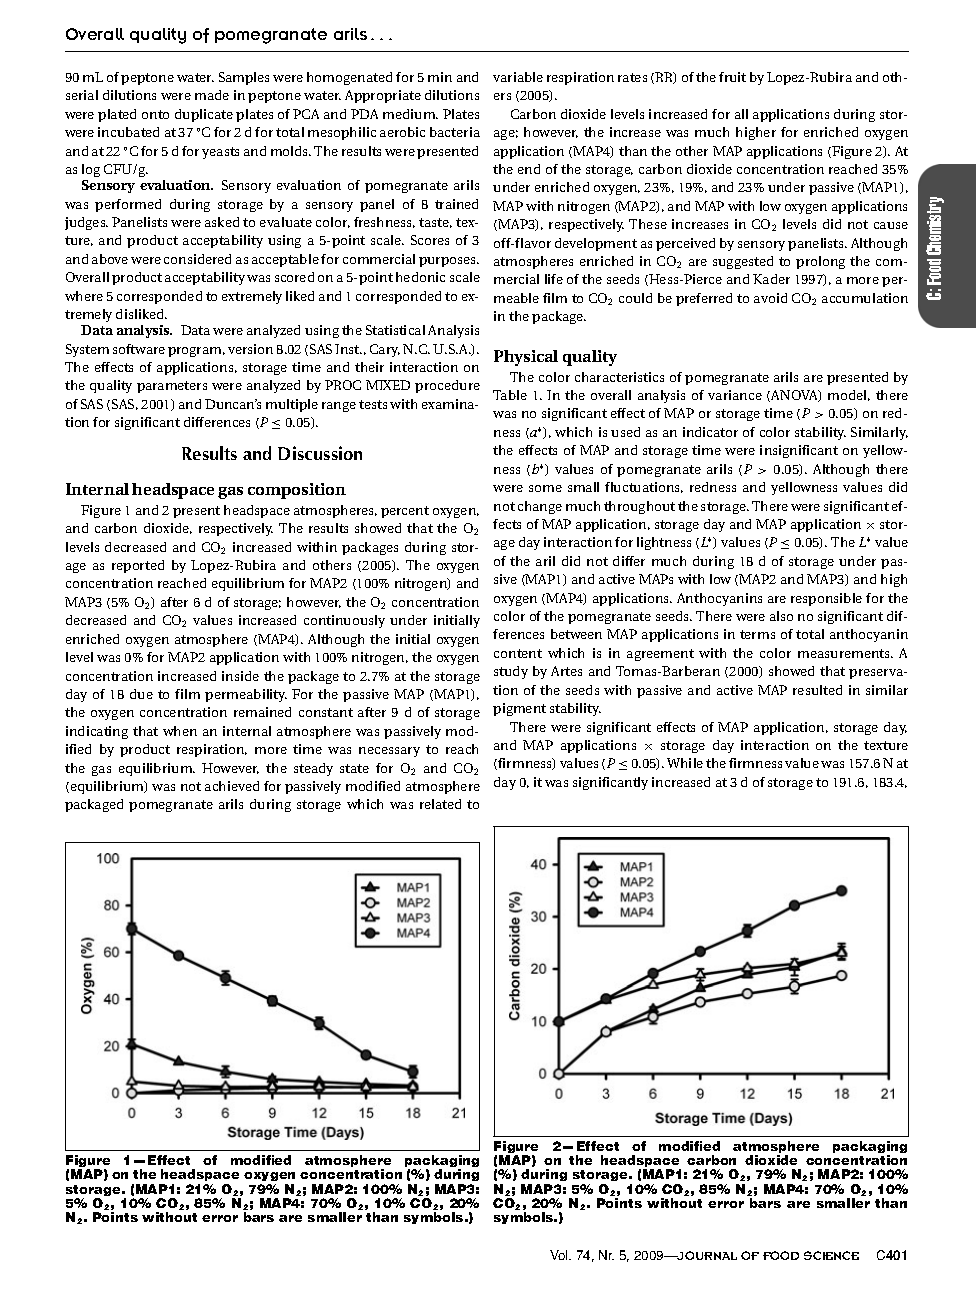 This screenshot has height=1309, width=976. I want to click on resulted, so click(817, 690).
